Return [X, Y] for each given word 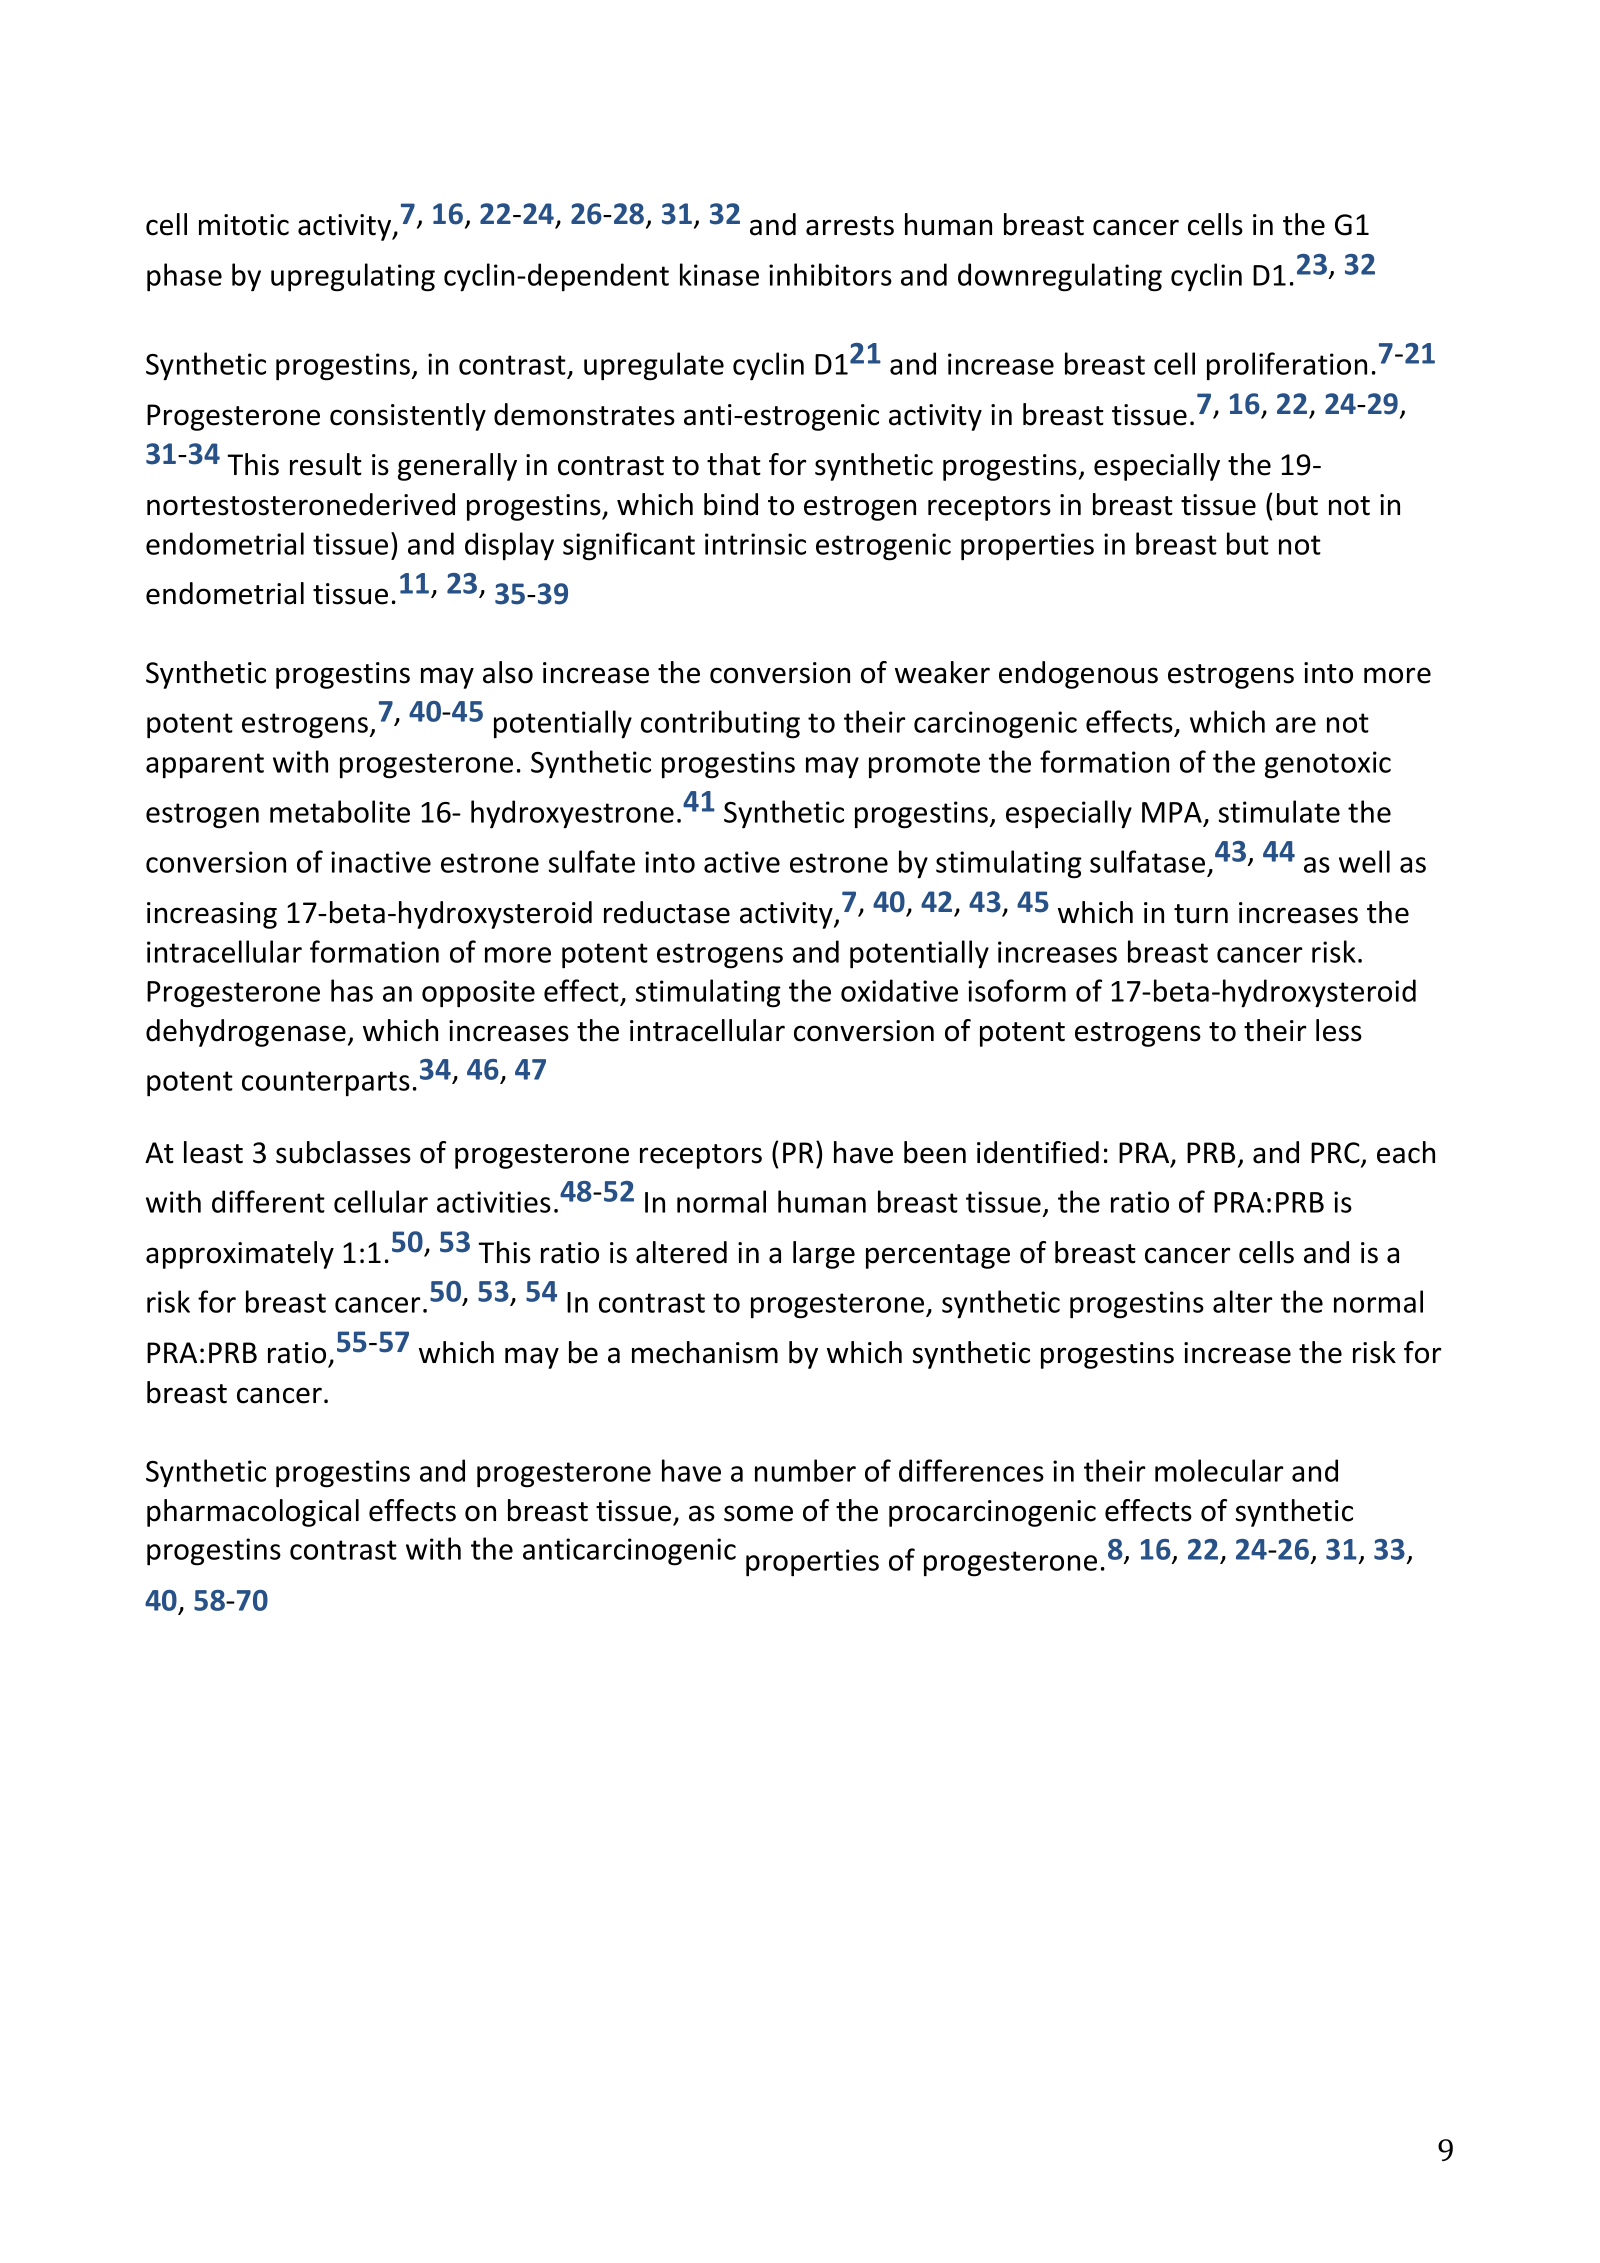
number [805, 1470]
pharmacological [253, 1513]
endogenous [1078, 675]
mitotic [244, 225]
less [1339, 1030]
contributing [720, 724]
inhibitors [830, 274]
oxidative [899, 990]
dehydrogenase [246, 1033]
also [508, 672]
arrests [850, 226]
